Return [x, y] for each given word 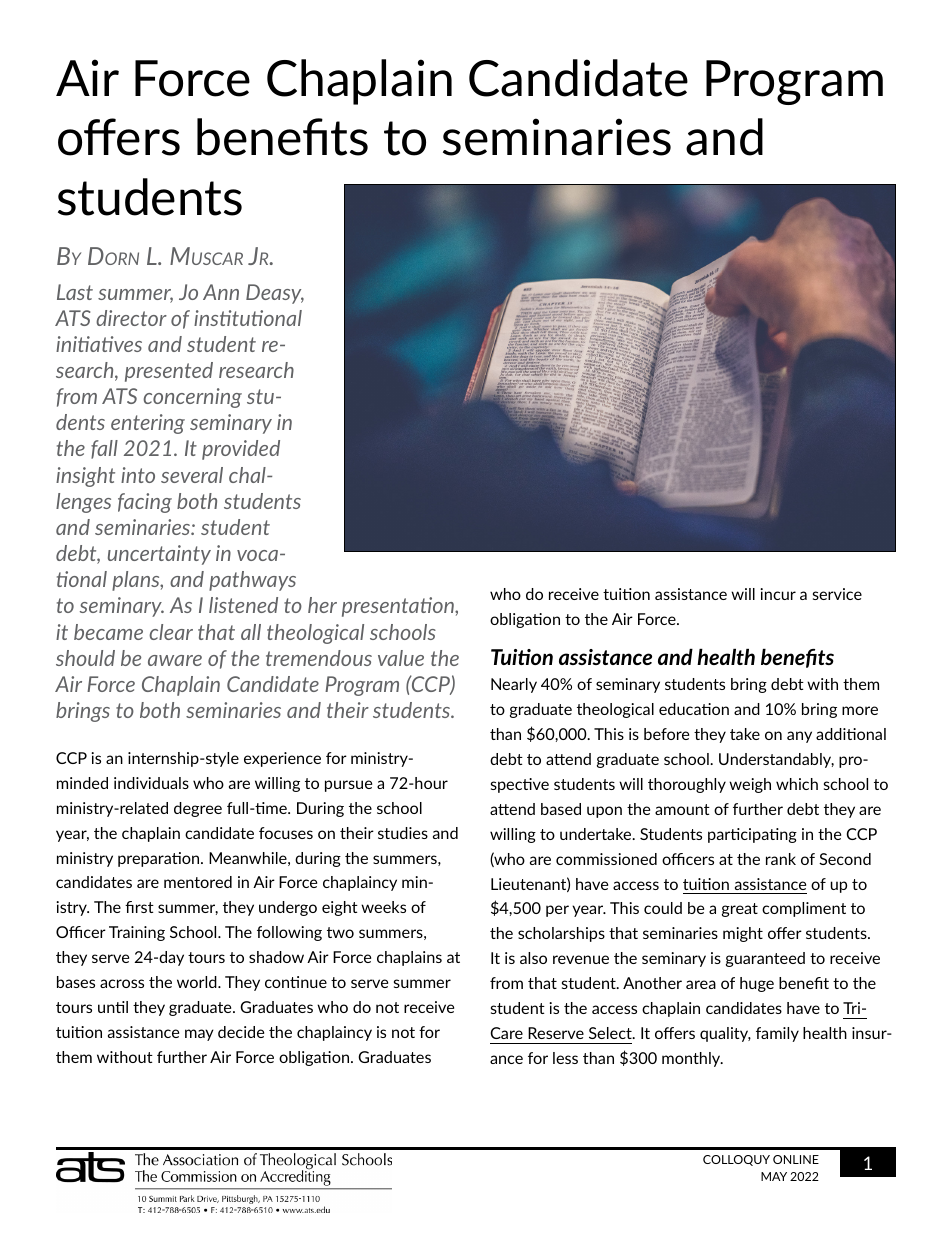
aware [175, 660]
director [131, 318]
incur [778, 594]
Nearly [514, 685]
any [799, 737]
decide [241, 1032]
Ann [221, 292]
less [565, 1058]
